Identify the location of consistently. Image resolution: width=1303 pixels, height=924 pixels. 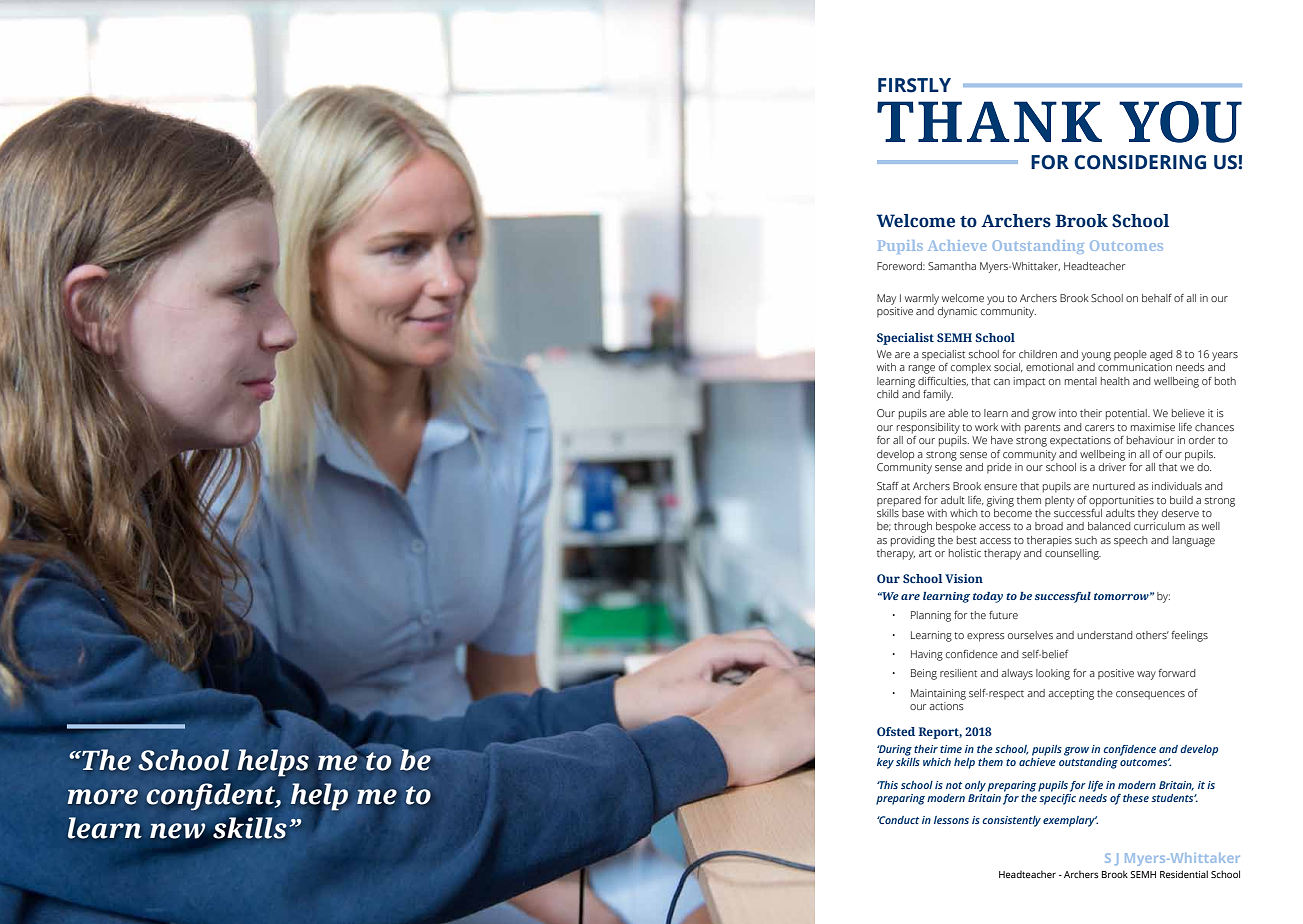
(1011, 821).
